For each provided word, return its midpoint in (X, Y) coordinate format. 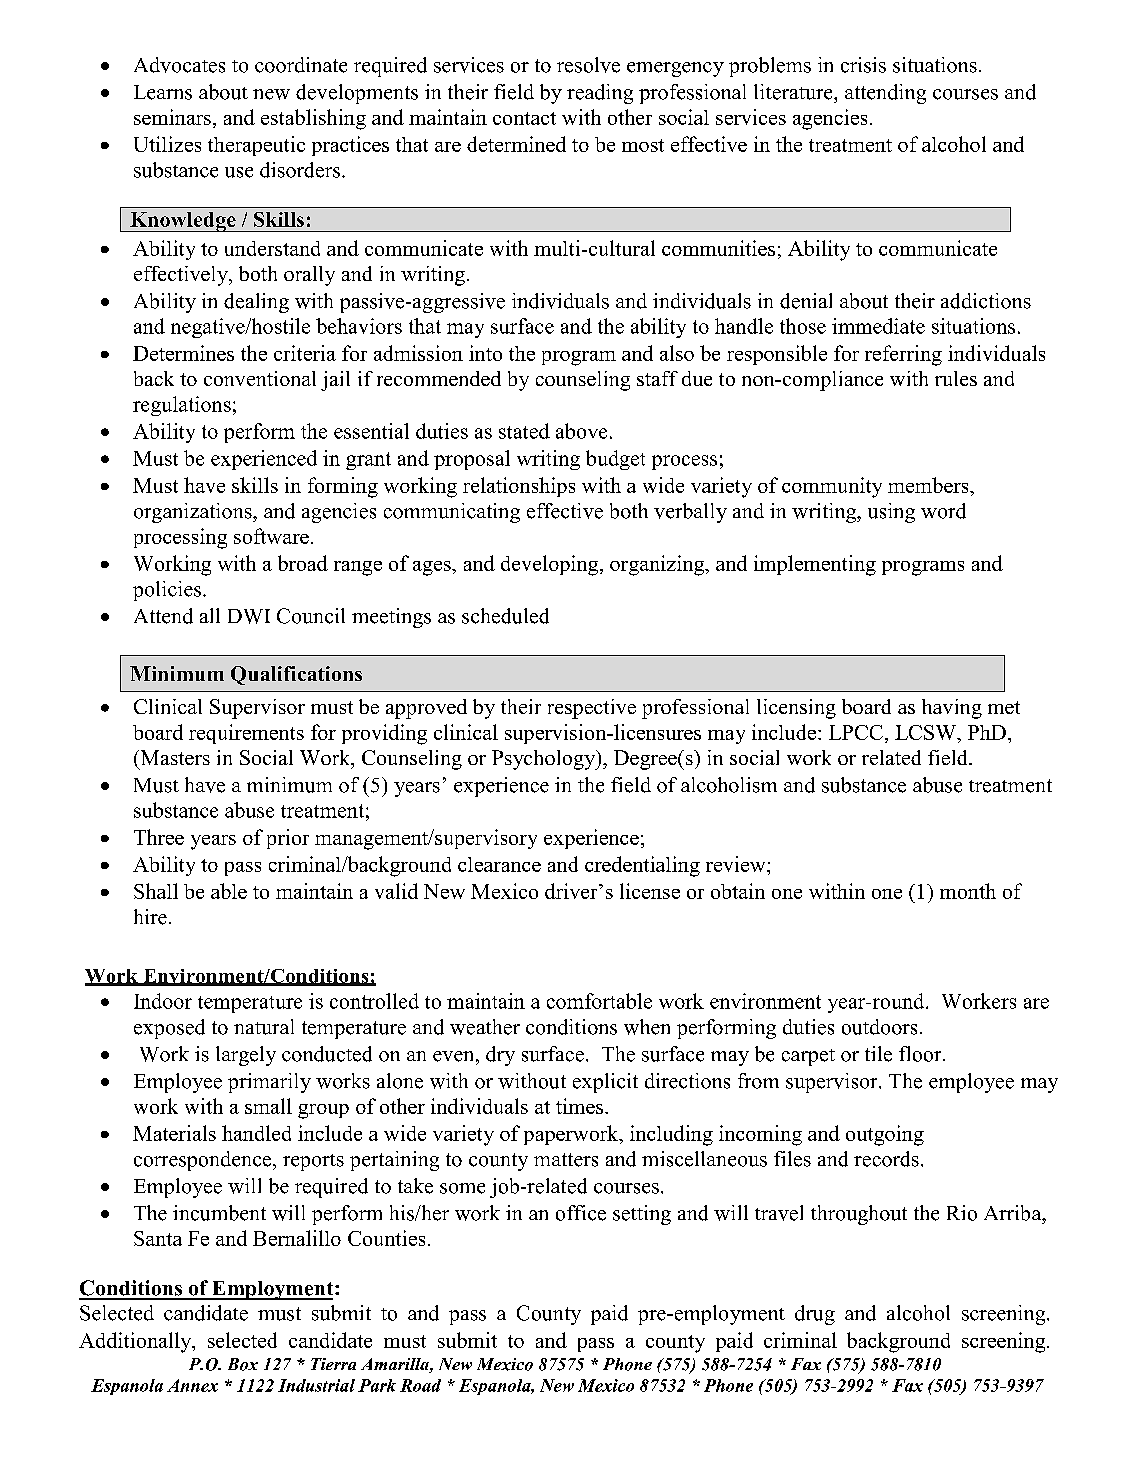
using (891, 513)
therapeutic (256, 146)
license (650, 891)
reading (600, 94)
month (968, 891)
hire (150, 917)
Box (243, 1364)
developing (551, 565)
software (271, 536)
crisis (863, 65)
